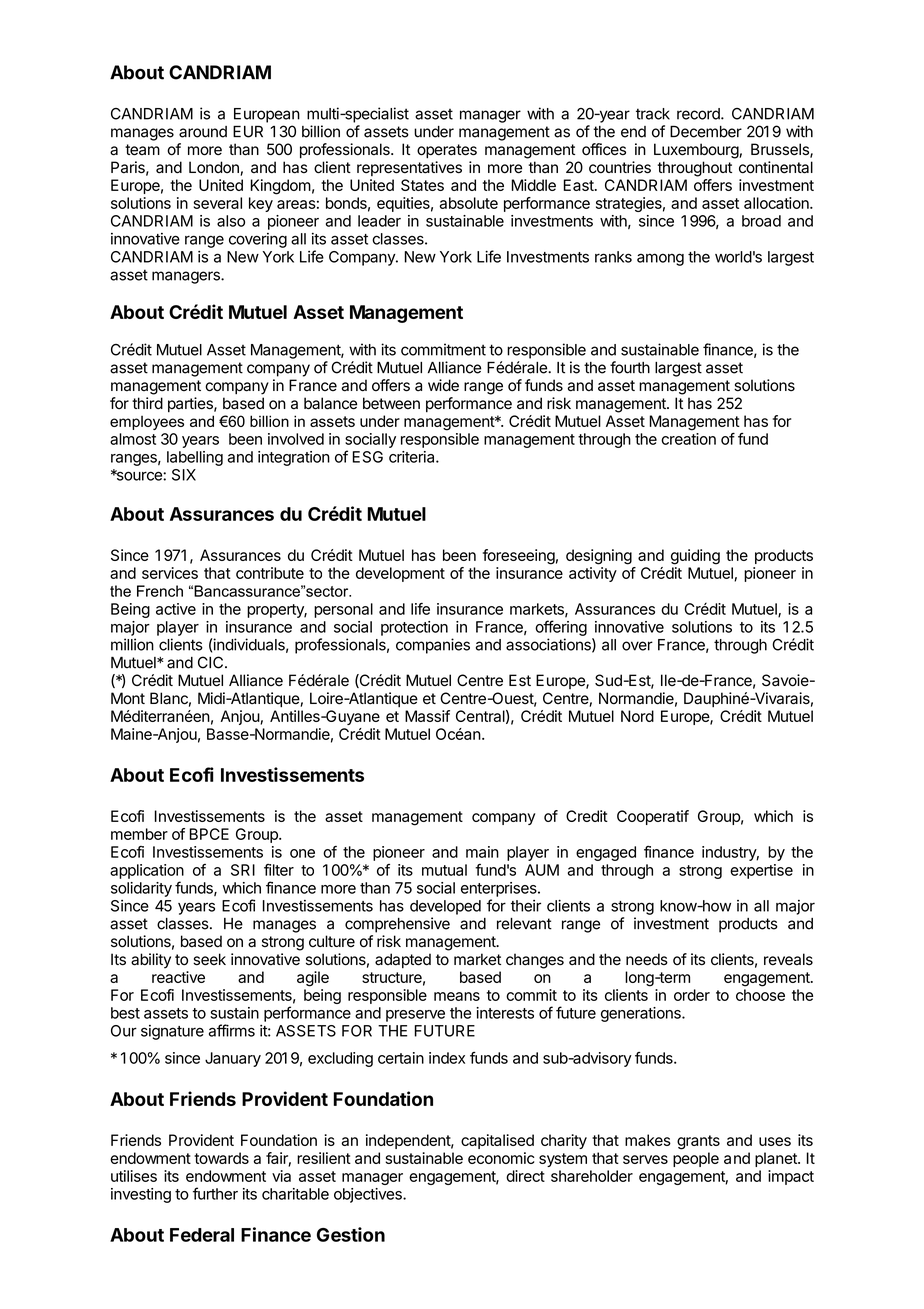 The width and height of the screenshot is (924, 1309). I want to click on further, so click(215, 1193).
